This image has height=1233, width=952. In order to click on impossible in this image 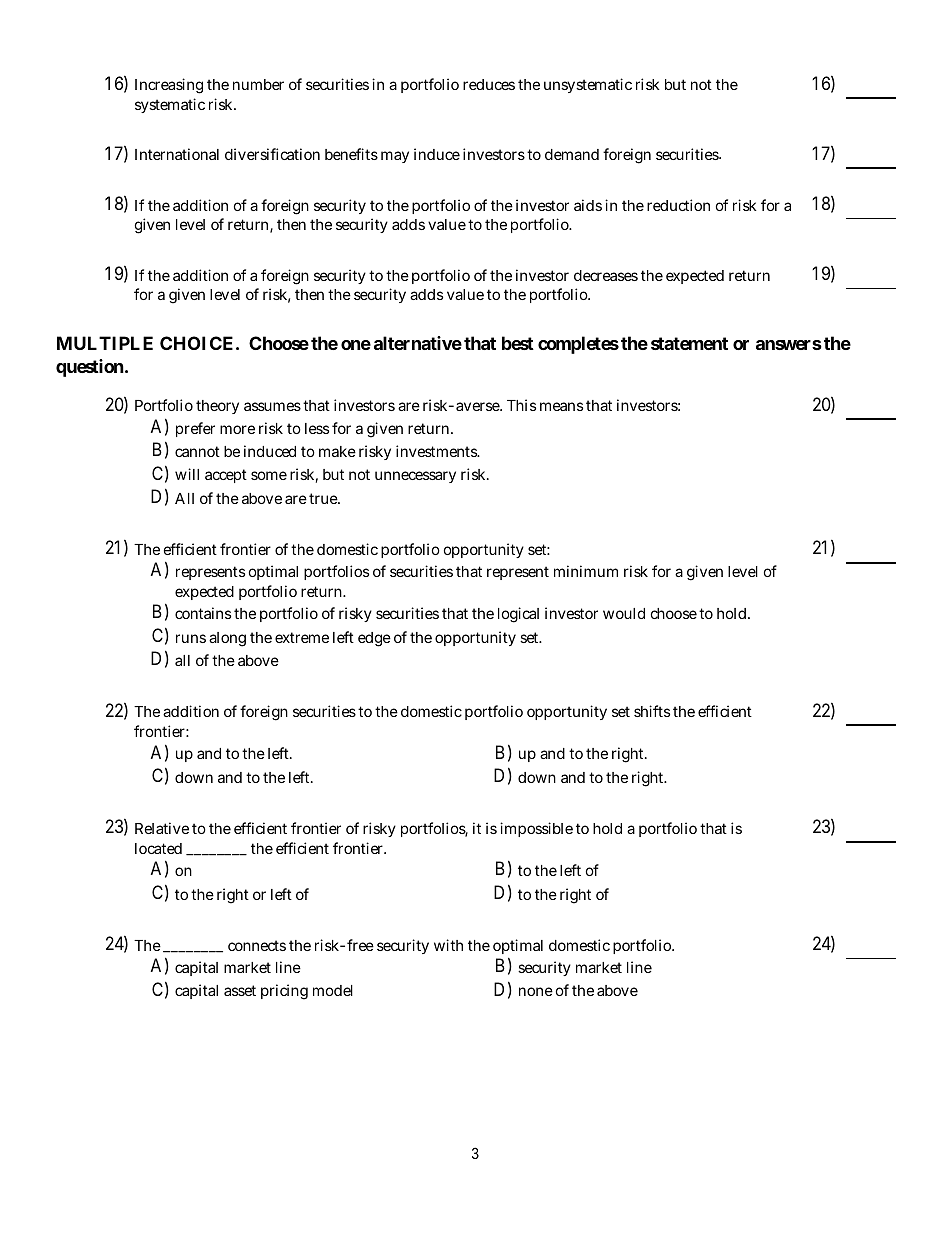, I will do `click(536, 829)`.
